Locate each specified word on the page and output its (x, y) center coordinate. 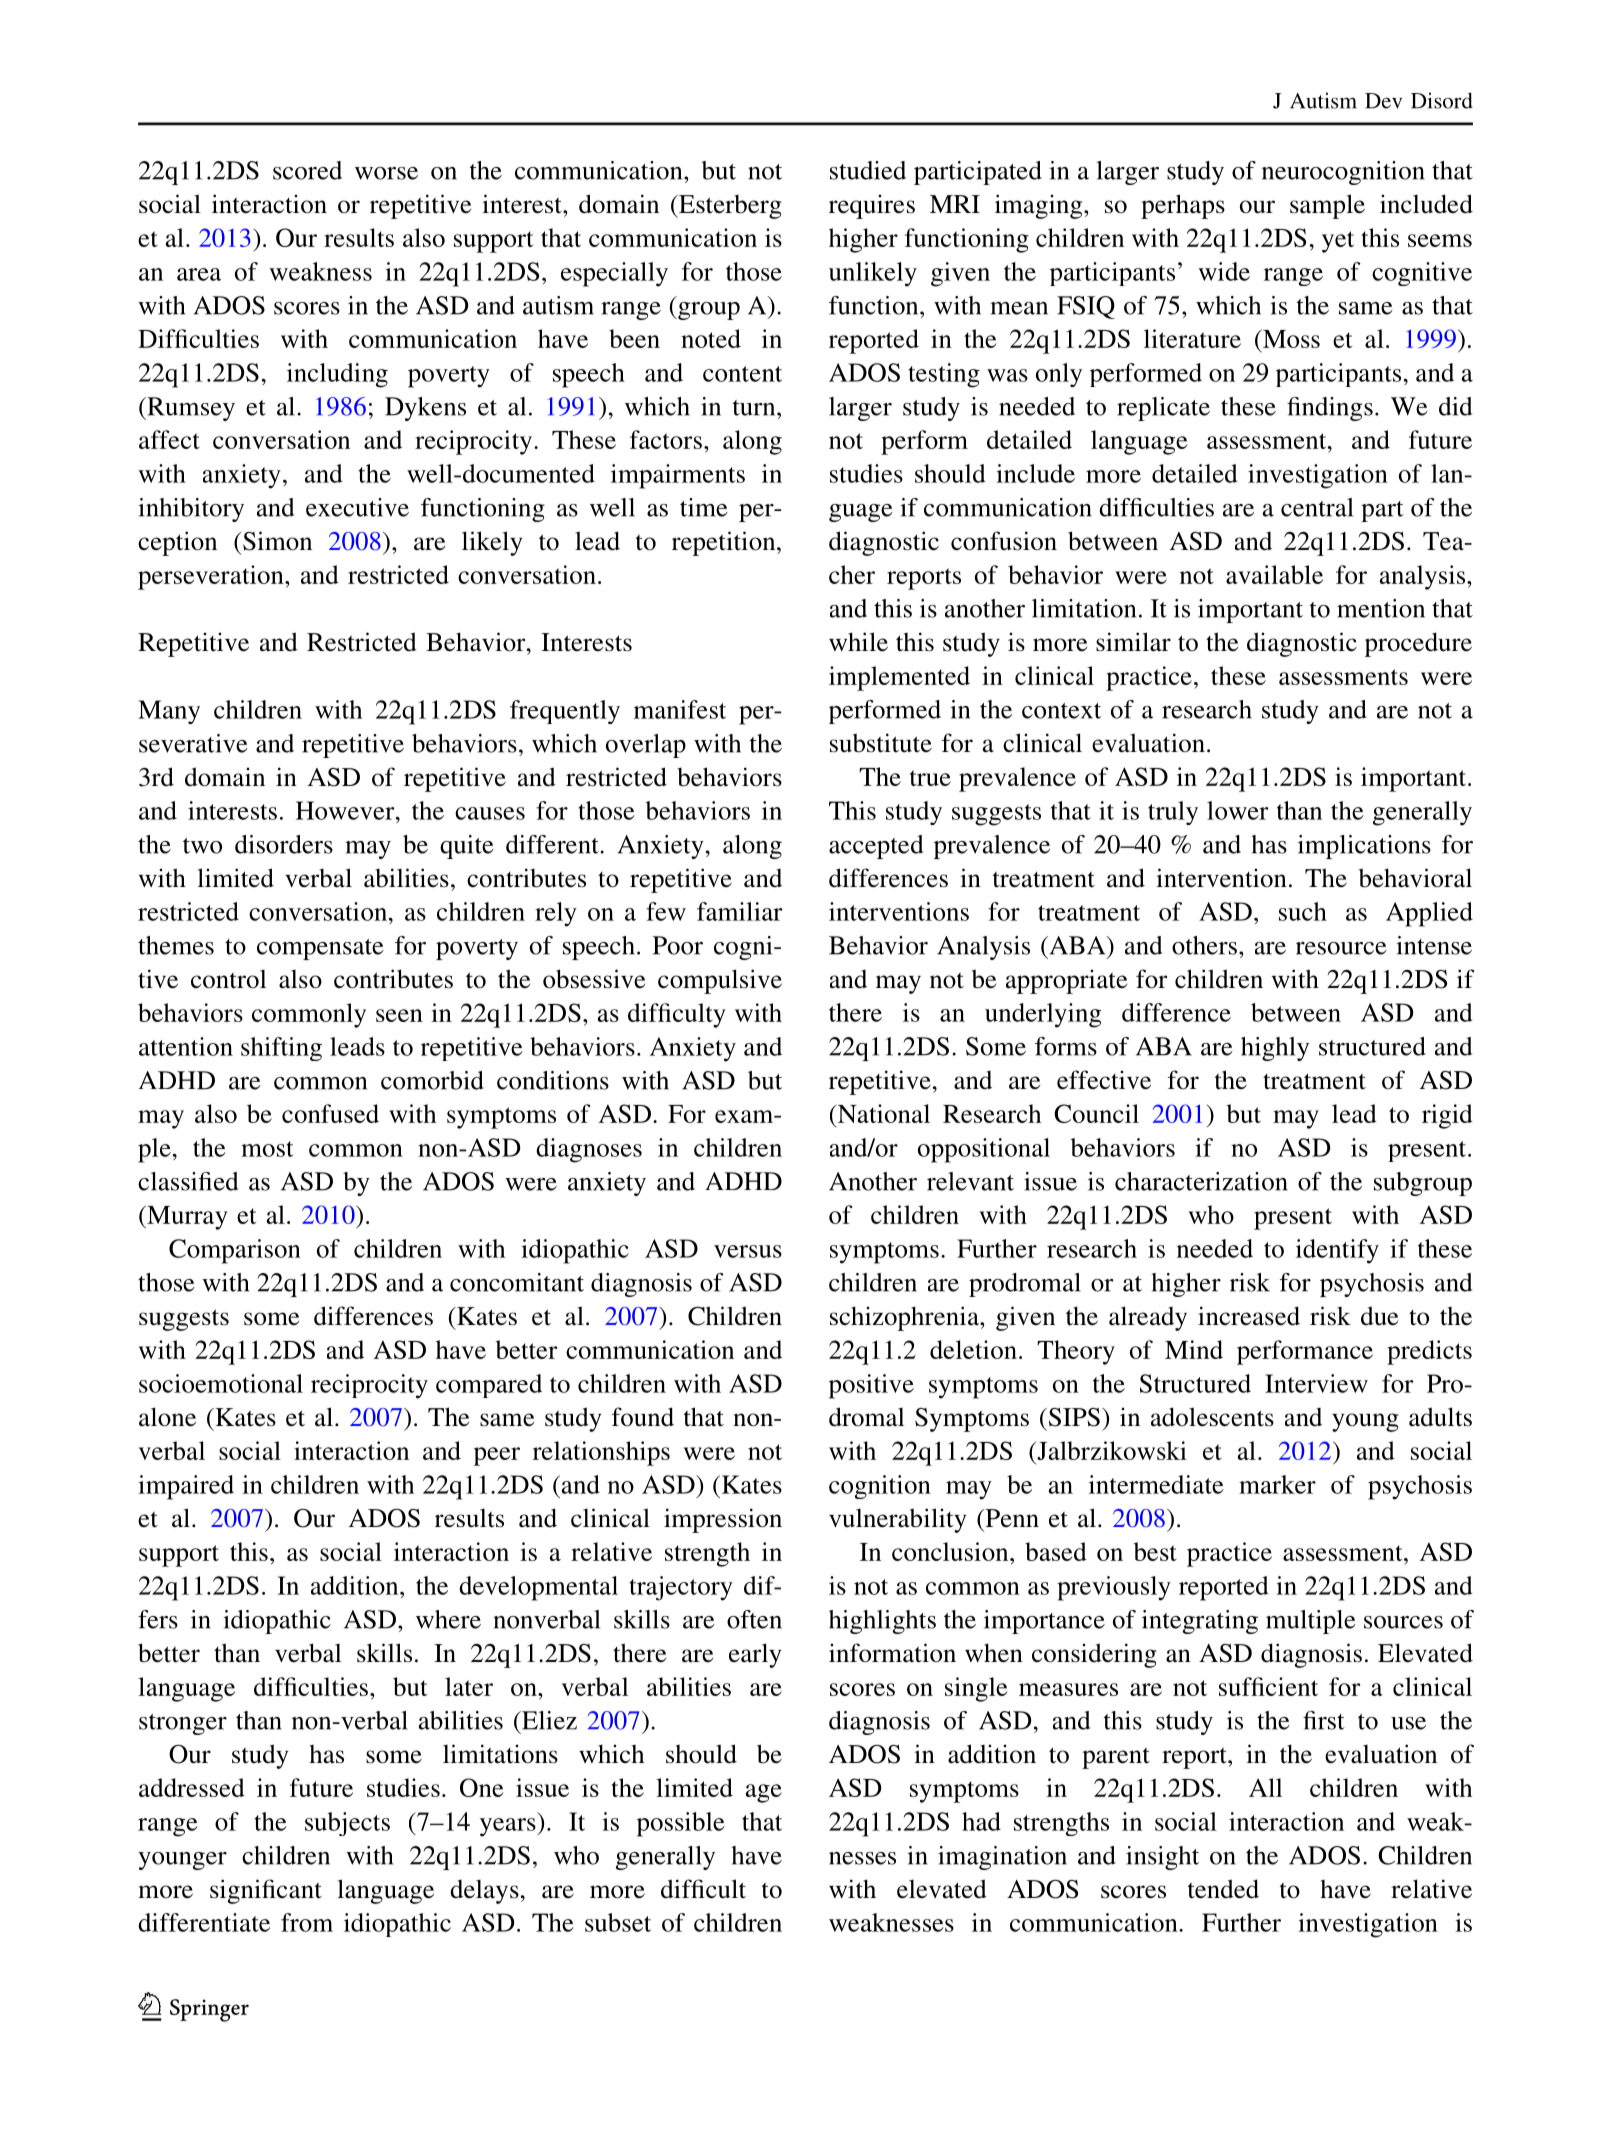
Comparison (235, 1251)
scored (307, 170)
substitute (881, 743)
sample (1327, 206)
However (346, 810)
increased (1249, 1316)
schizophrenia (905, 1318)
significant (266, 1891)
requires (872, 207)
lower (1238, 810)
